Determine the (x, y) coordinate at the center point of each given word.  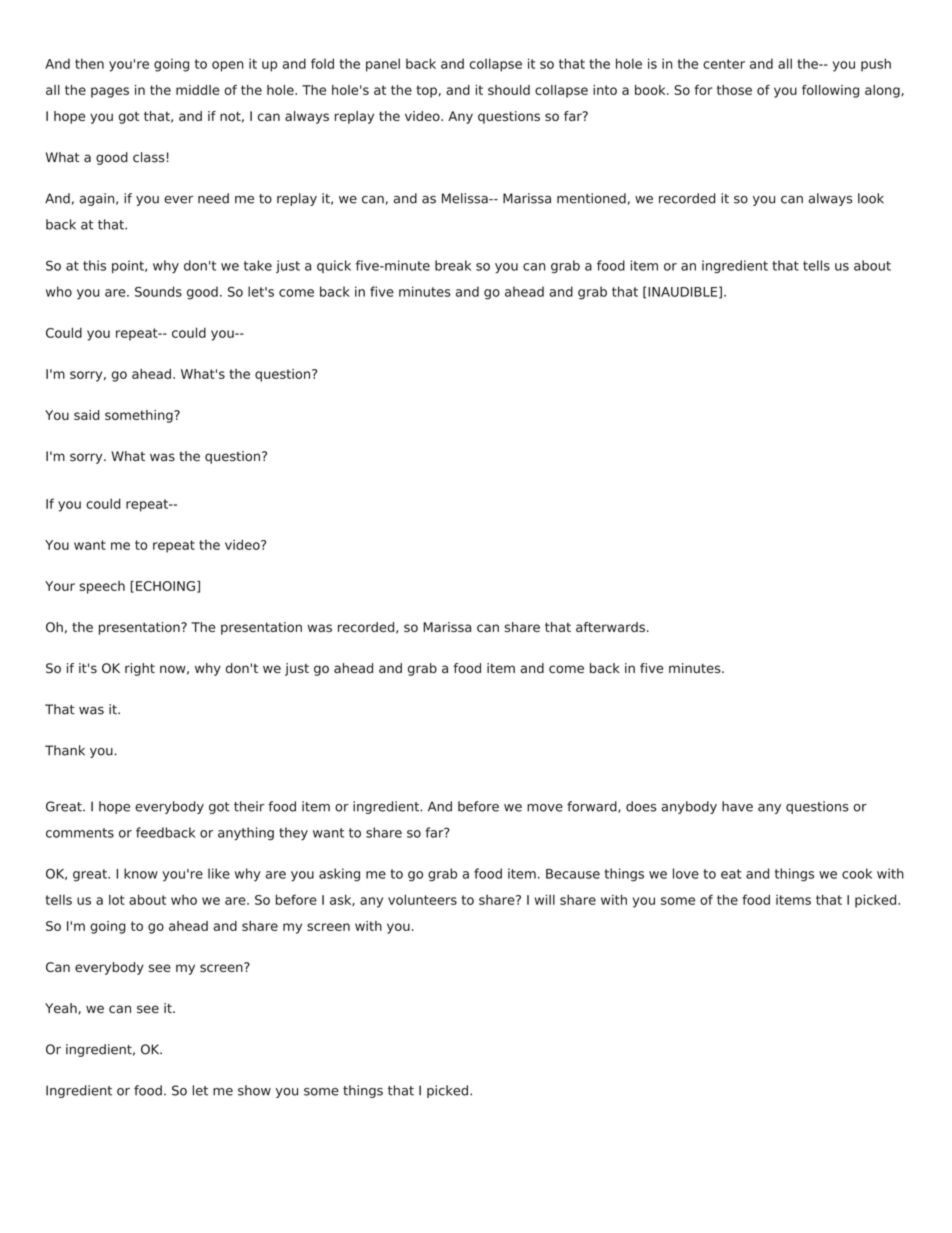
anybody (689, 807)
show (254, 1090)
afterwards (610, 627)
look (871, 198)
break (453, 265)
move (545, 808)
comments (80, 833)
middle (198, 90)
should (509, 90)
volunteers (422, 899)
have (737, 806)
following (830, 91)
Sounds (158, 291)
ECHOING (165, 586)
